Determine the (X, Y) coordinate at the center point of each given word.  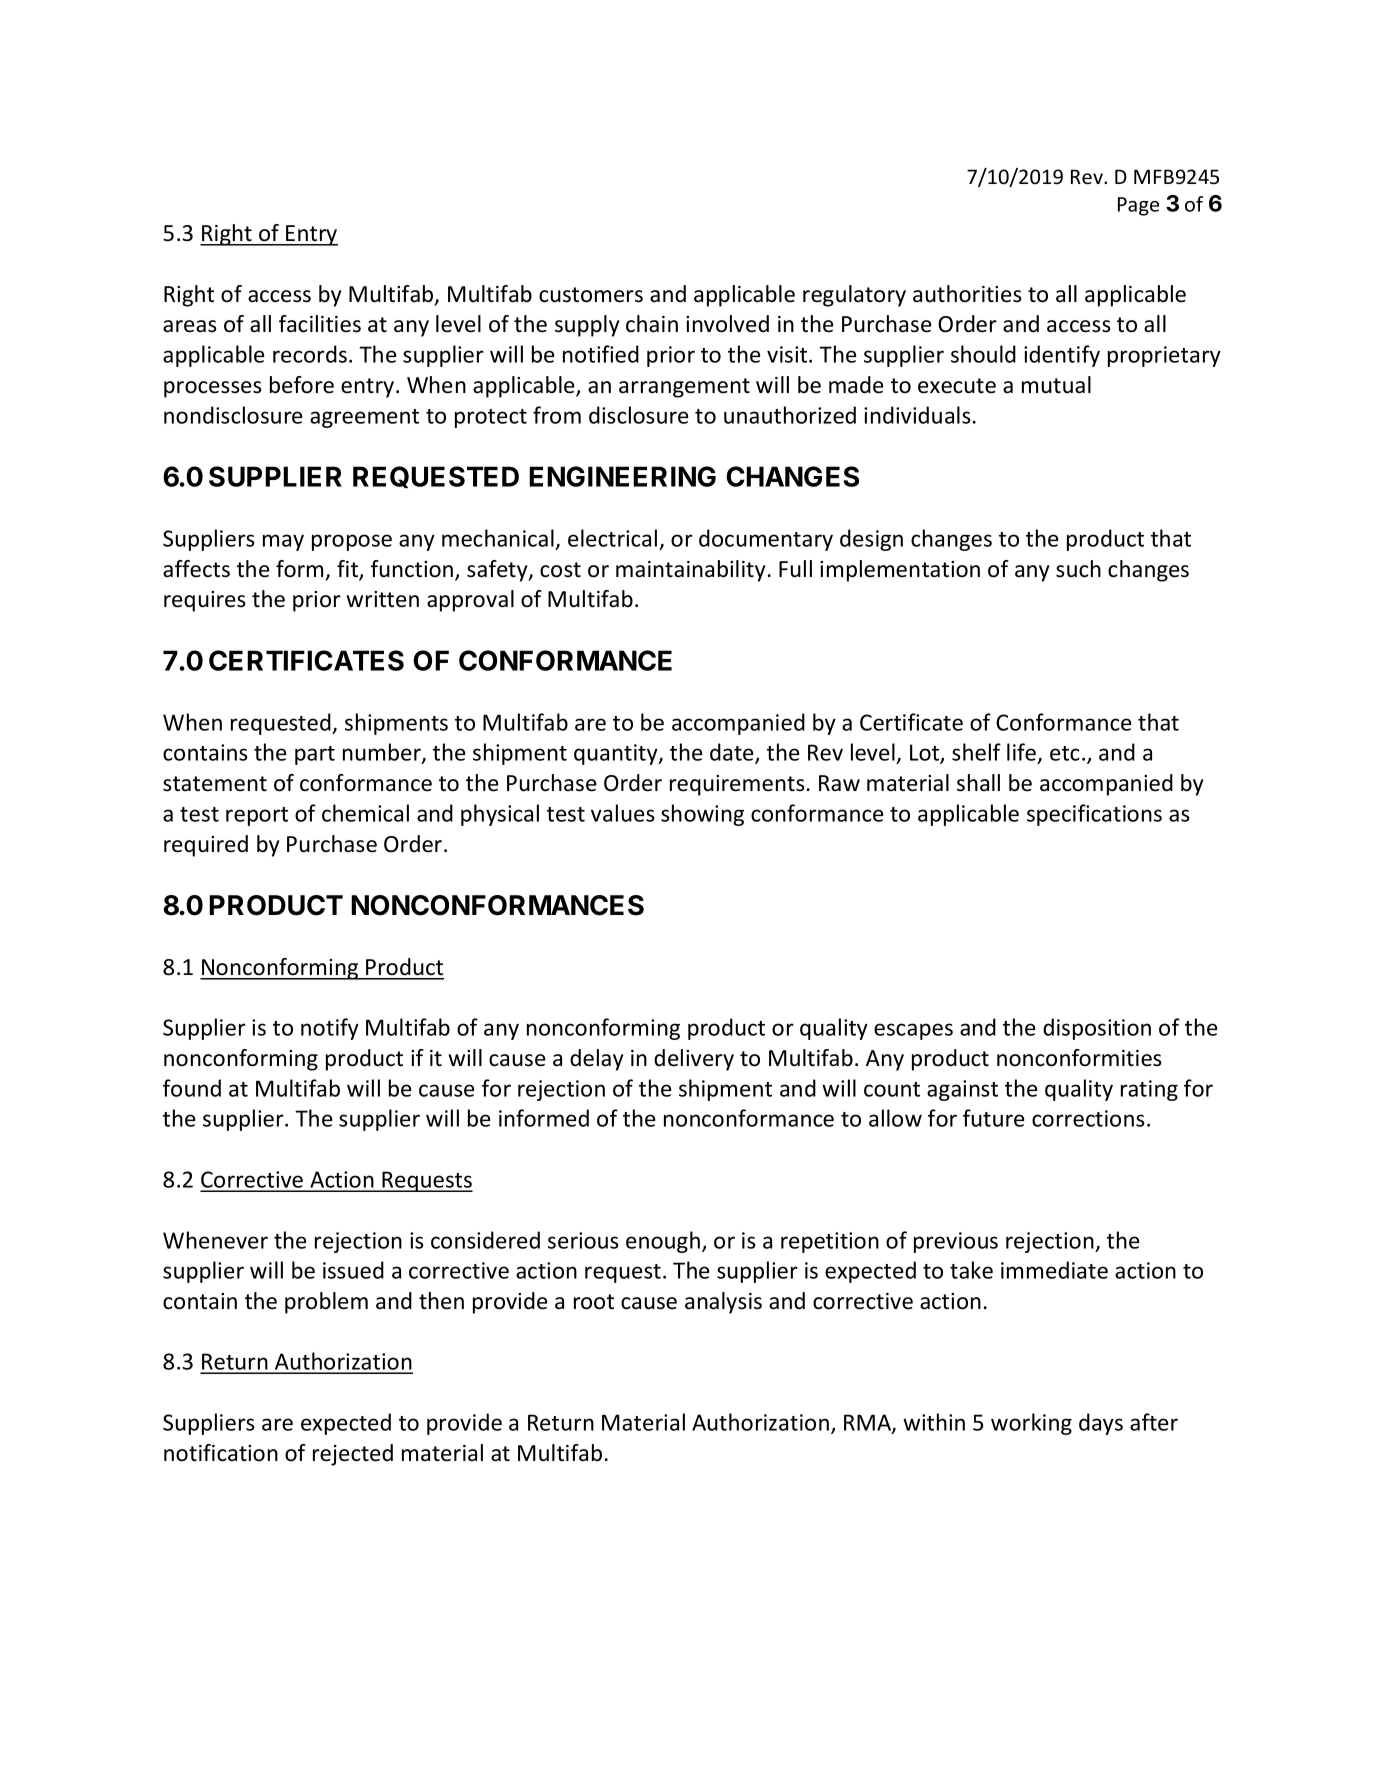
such (1078, 569)
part (315, 755)
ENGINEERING (622, 476)
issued (353, 1270)
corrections (1088, 1118)
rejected (353, 1455)
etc (1065, 753)
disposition (1097, 1029)
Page (1138, 206)
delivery (694, 1060)
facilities (320, 324)
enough (663, 1242)
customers (591, 295)
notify (330, 1029)
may (283, 542)
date (733, 753)
